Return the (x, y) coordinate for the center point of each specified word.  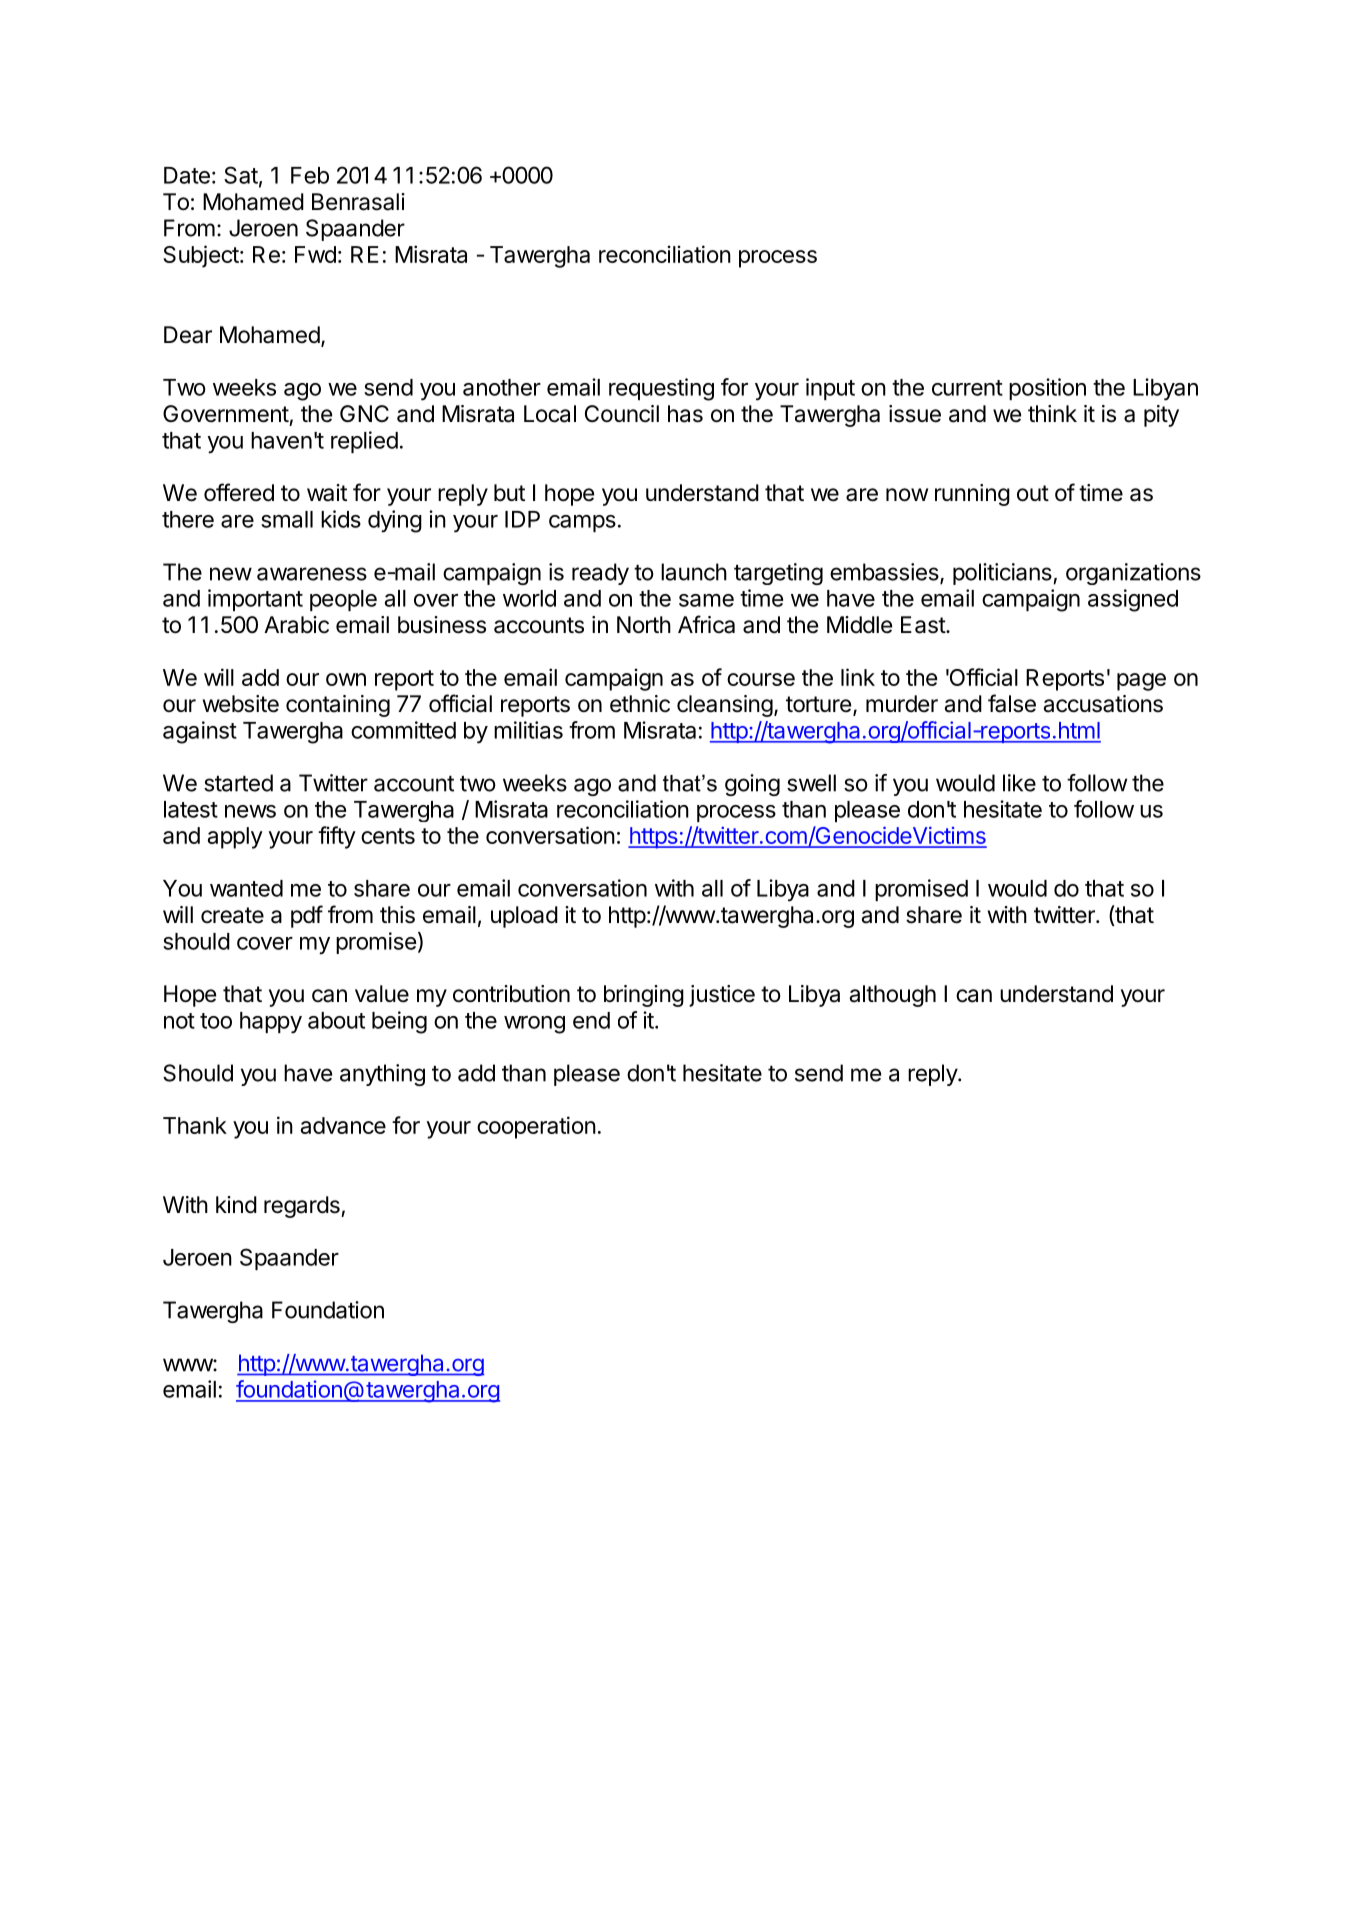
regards (303, 1207)
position (1047, 389)
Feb (310, 175)
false (1012, 703)
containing (338, 706)
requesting (661, 389)
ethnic (640, 704)
